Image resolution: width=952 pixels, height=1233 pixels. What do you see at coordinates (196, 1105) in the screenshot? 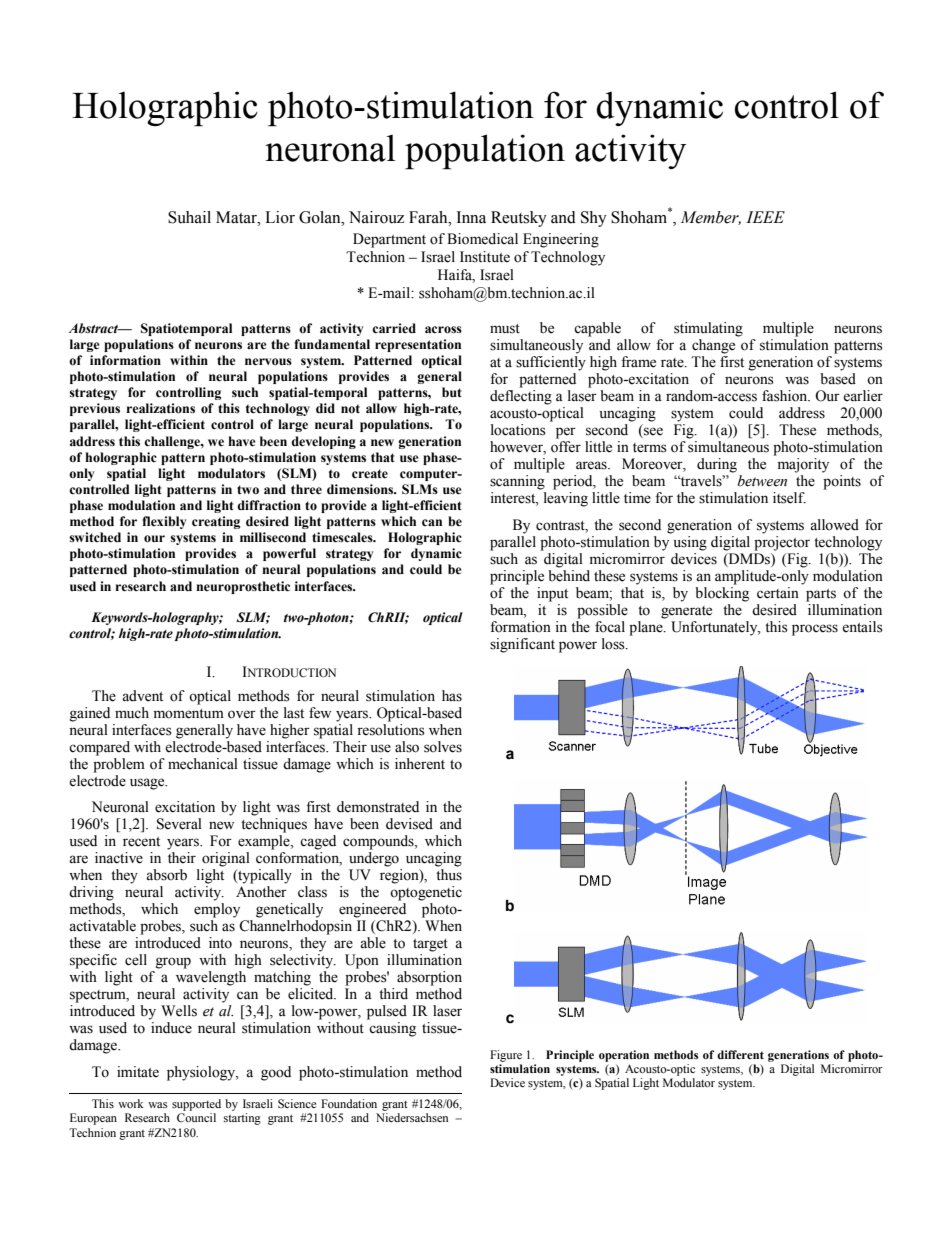
I see `supported` at bounding box center [196, 1105].
